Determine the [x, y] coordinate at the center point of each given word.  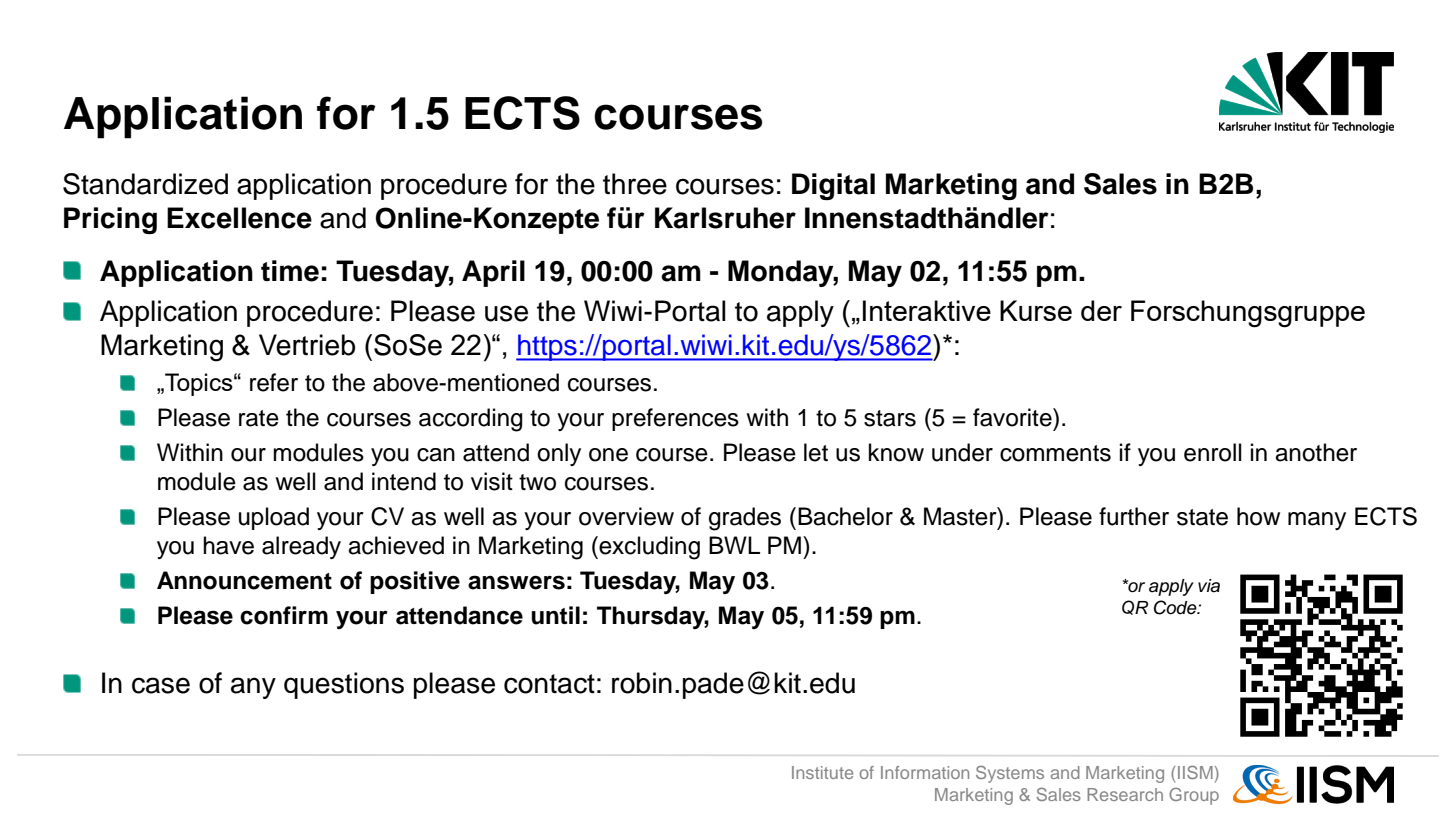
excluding [648, 548]
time [290, 271]
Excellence [239, 218]
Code [1176, 607]
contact [549, 684]
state [1202, 517]
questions [344, 685]
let [816, 452]
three [635, 184]
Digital [833, 186]
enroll [1213, 452]
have [228, 545]
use [506, 313]
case [161, 685]
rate [259, 418]
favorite [1013, 417]
